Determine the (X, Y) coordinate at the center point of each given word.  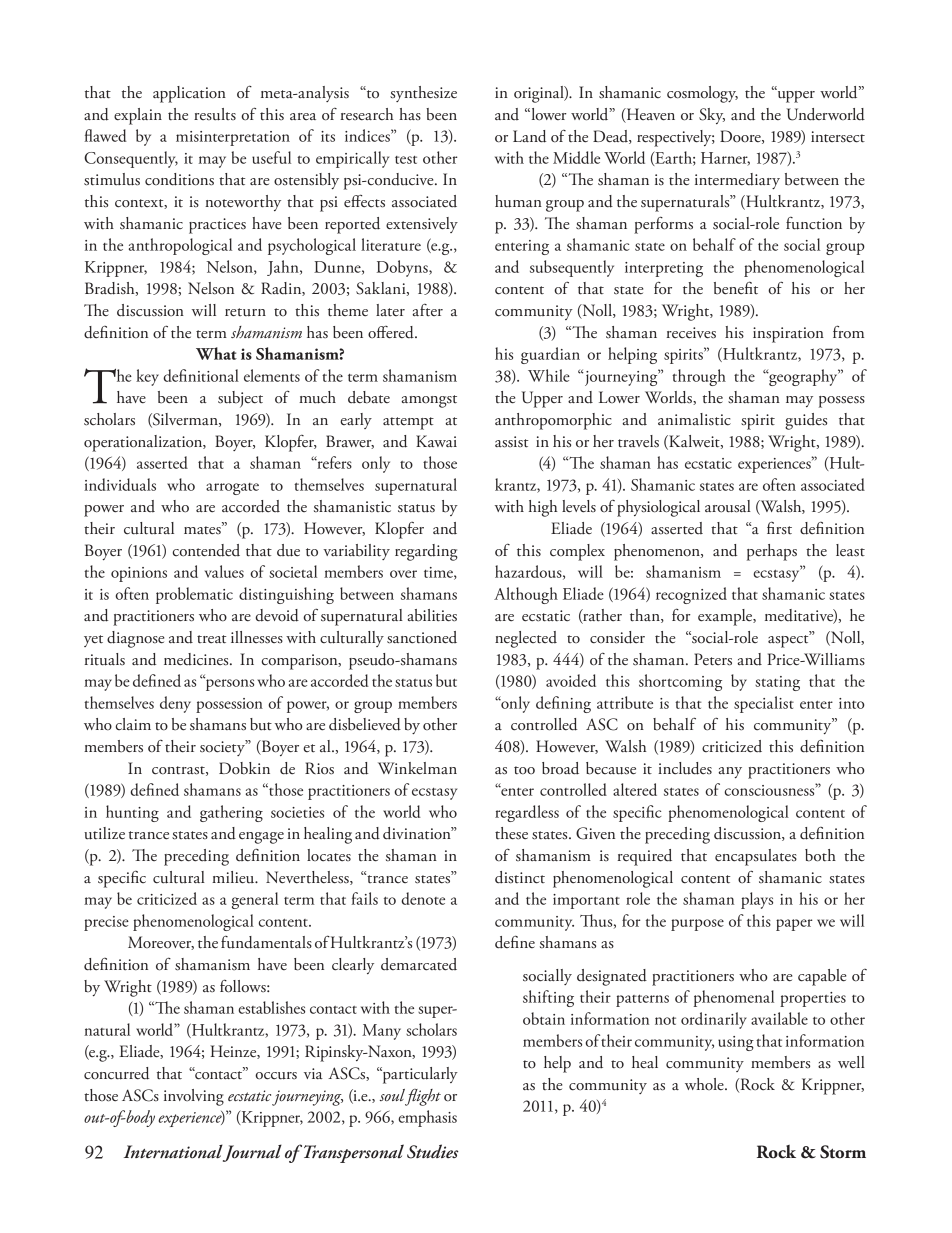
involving (194, 1097)
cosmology (702, 94)
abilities (432, 615)
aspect (789, 640)
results (215, 114)
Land (529, 136)
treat (211, 639)
